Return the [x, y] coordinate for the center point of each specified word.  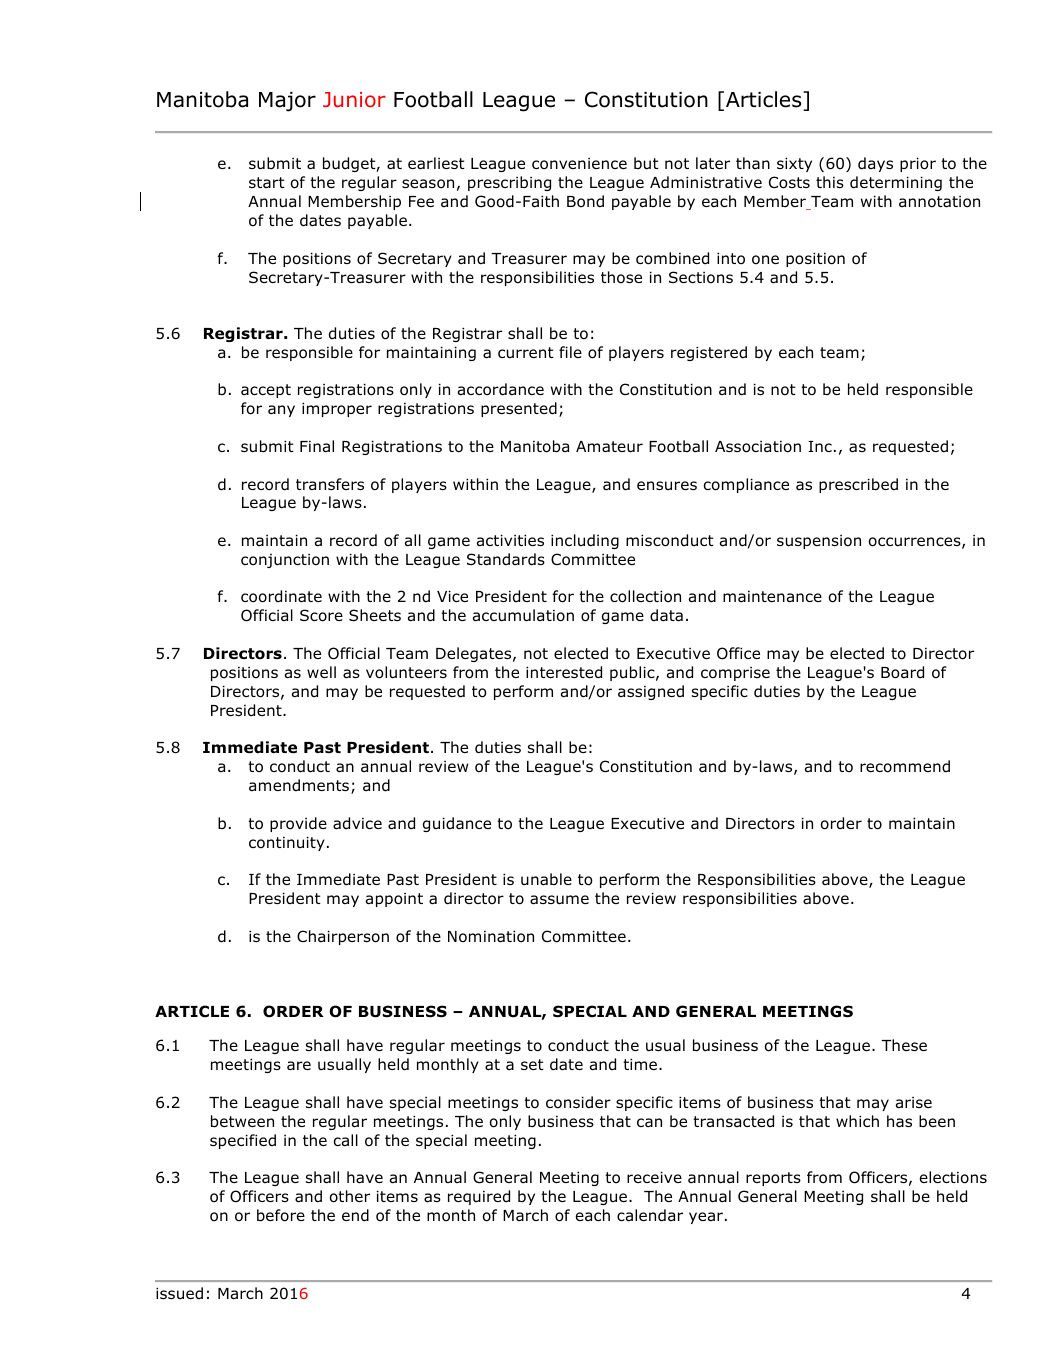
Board [902, 672]
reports [773, 1179]
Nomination [491, 936]
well [321, 672]
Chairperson [343, 937]
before [281, 1215]
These [904, 1045]
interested [564, 672]
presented [519, 409]
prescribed [858, 485]
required [479, 1197]
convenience [579, 164]
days [875, 164]
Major [287, 102]
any [281, 411]
